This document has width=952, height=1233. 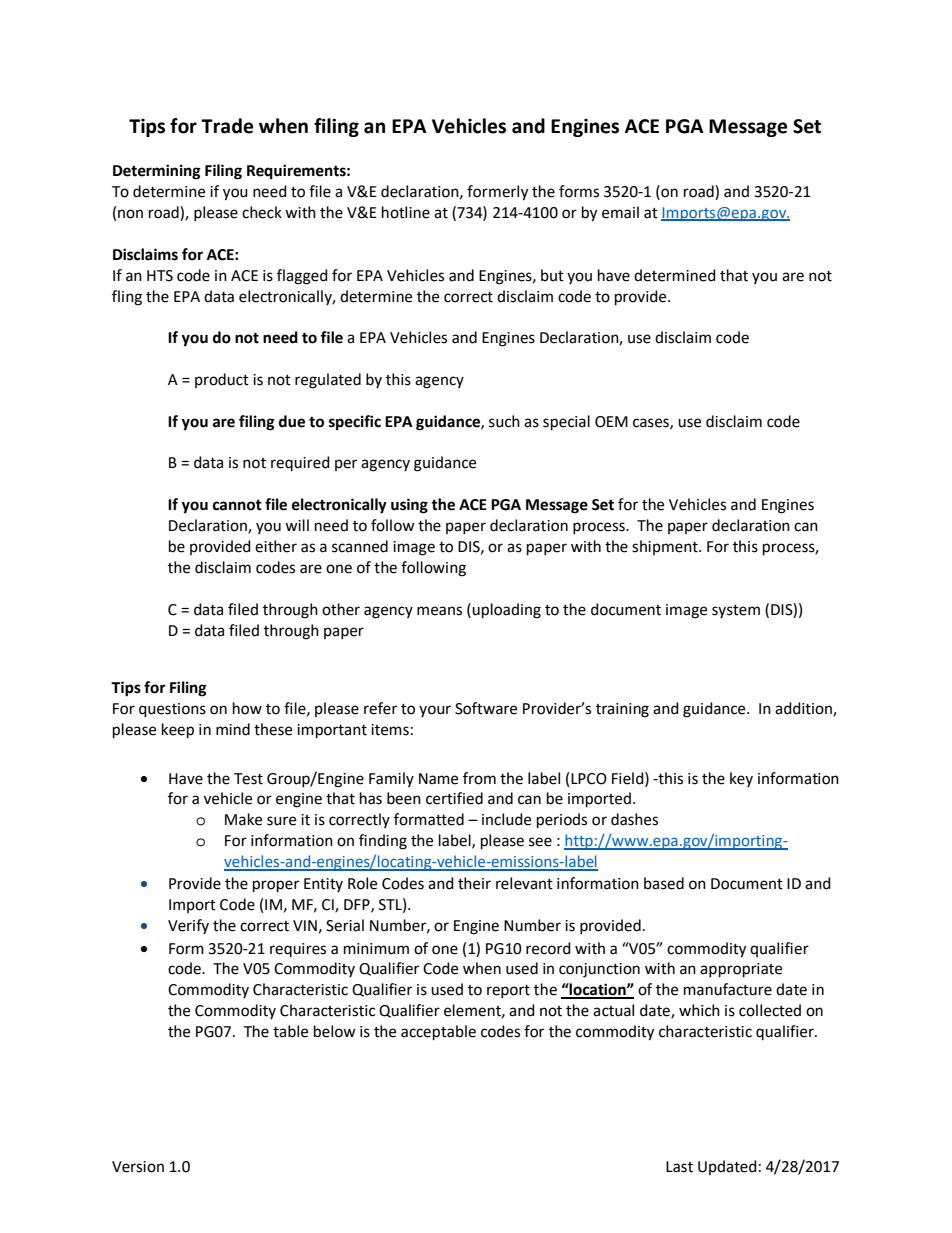 What do you see at coordinates (679, 1167) in the document?
I see `Last` at bounding box center [679, 1167].
